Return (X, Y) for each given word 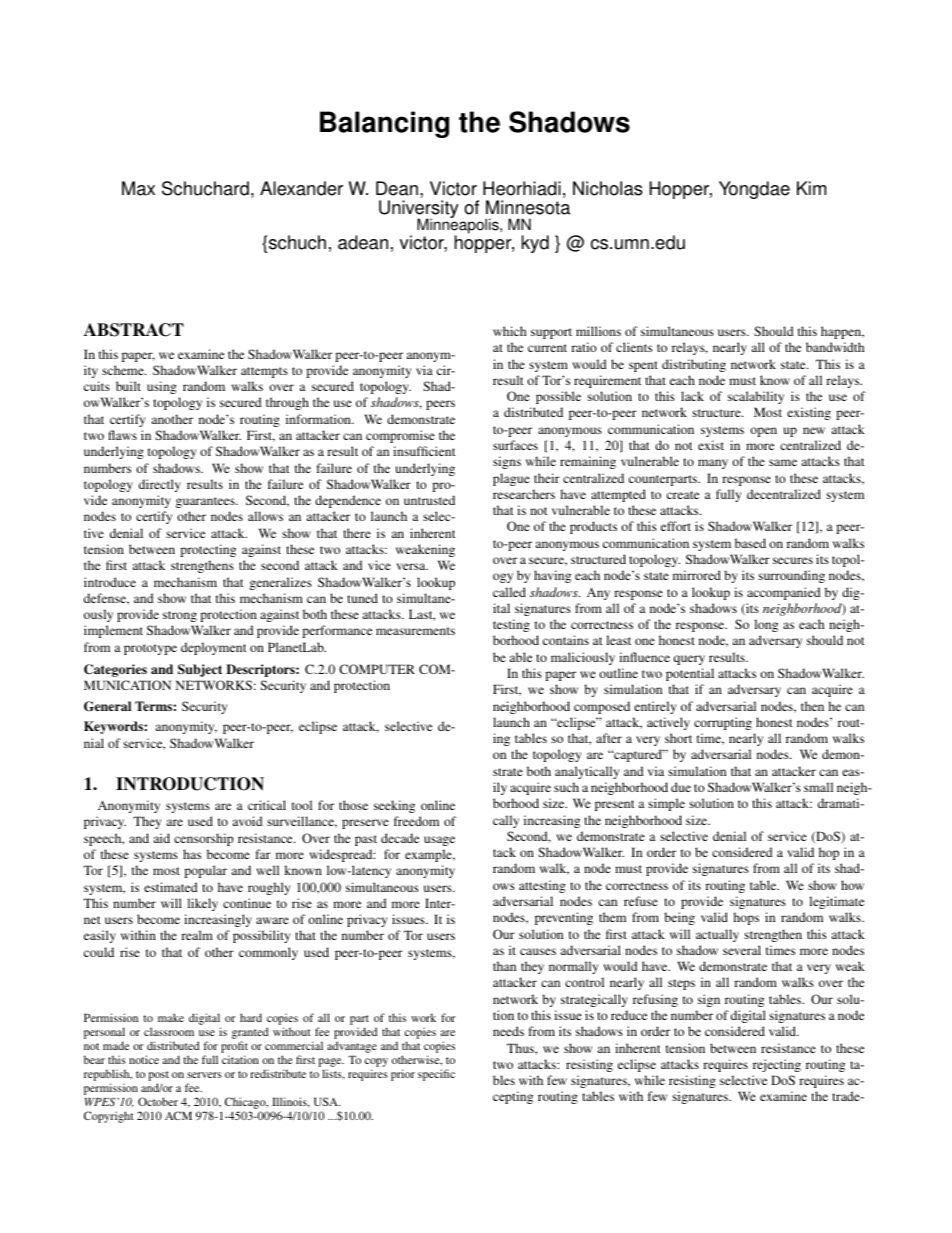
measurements (415, 631)
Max (138, 188)
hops (746, 918)
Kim (811, 188)
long (766, 625)
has (192, 854)
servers (204, 1075)
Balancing (384, 124)
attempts (264, 372)
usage (439, 841)
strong (180, 616)
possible (558, 397)
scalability (756, 397)
